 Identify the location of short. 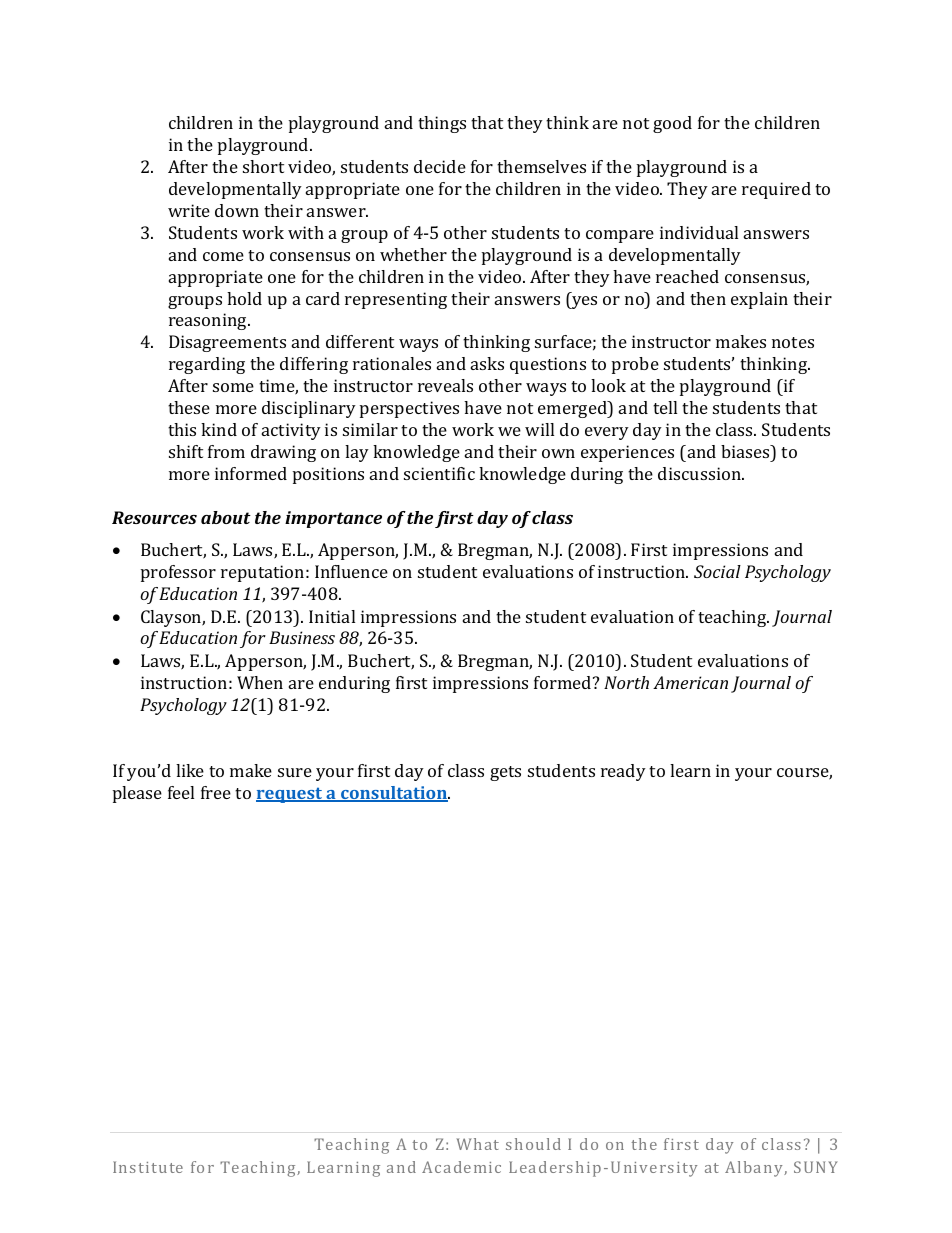
(263, 166).
